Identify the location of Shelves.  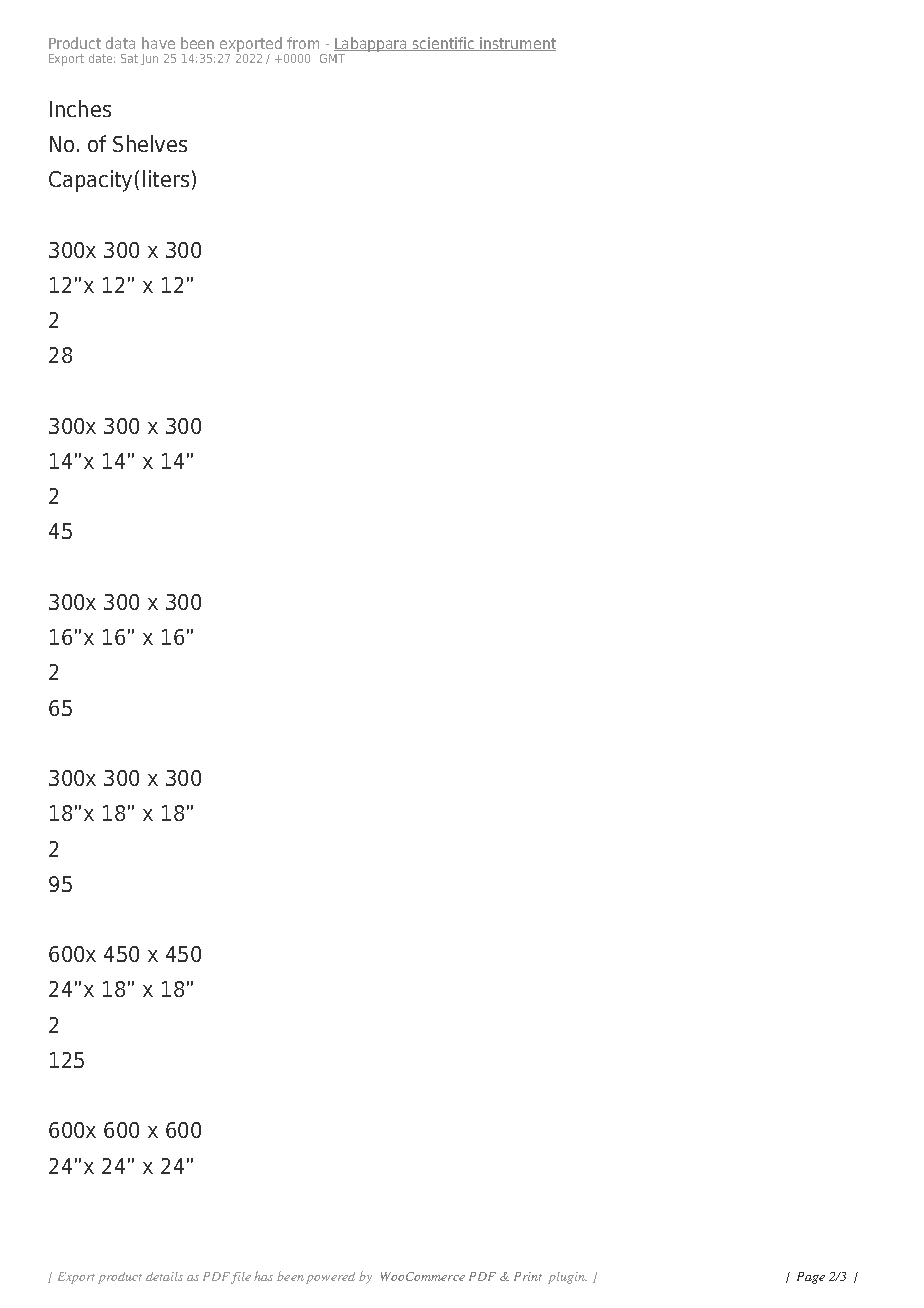
(150, 143).
